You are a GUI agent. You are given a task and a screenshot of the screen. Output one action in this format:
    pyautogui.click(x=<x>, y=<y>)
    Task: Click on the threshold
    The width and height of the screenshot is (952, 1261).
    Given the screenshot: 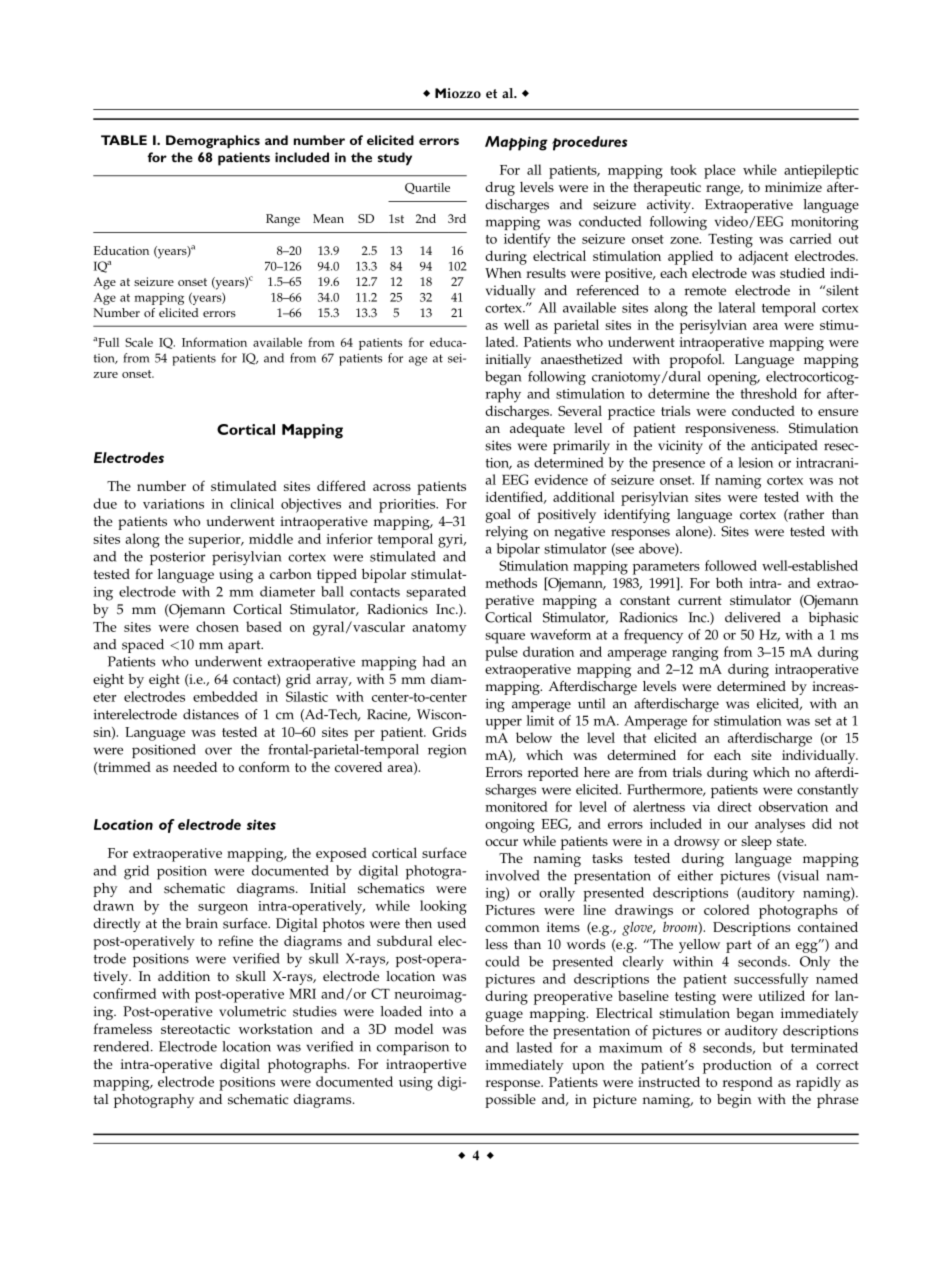 What is the action you would take?
    pyautogui.click(x=768, y=393)
